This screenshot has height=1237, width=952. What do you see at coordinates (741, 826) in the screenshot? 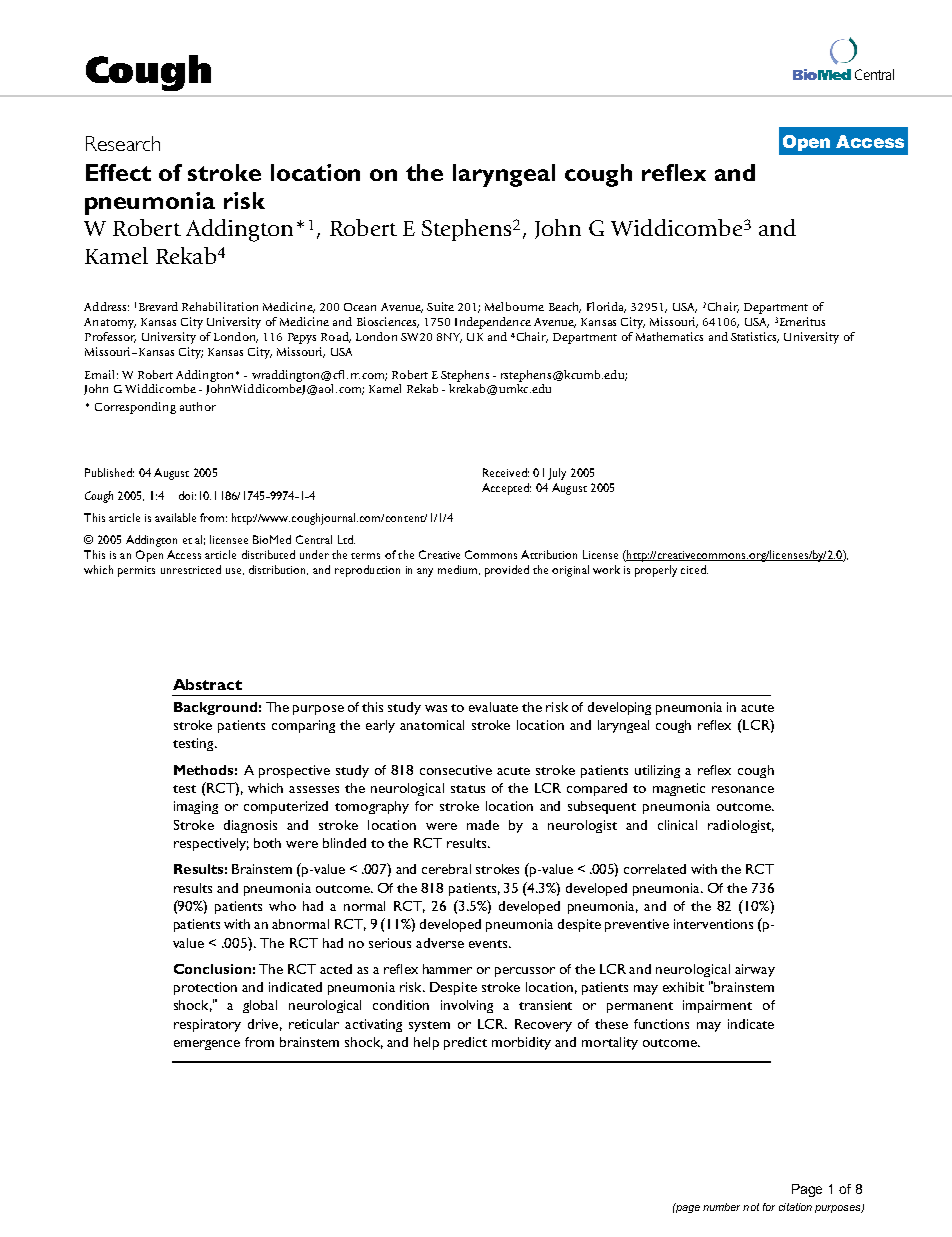
I see `radiologist` at bounding box center [741, 826].
